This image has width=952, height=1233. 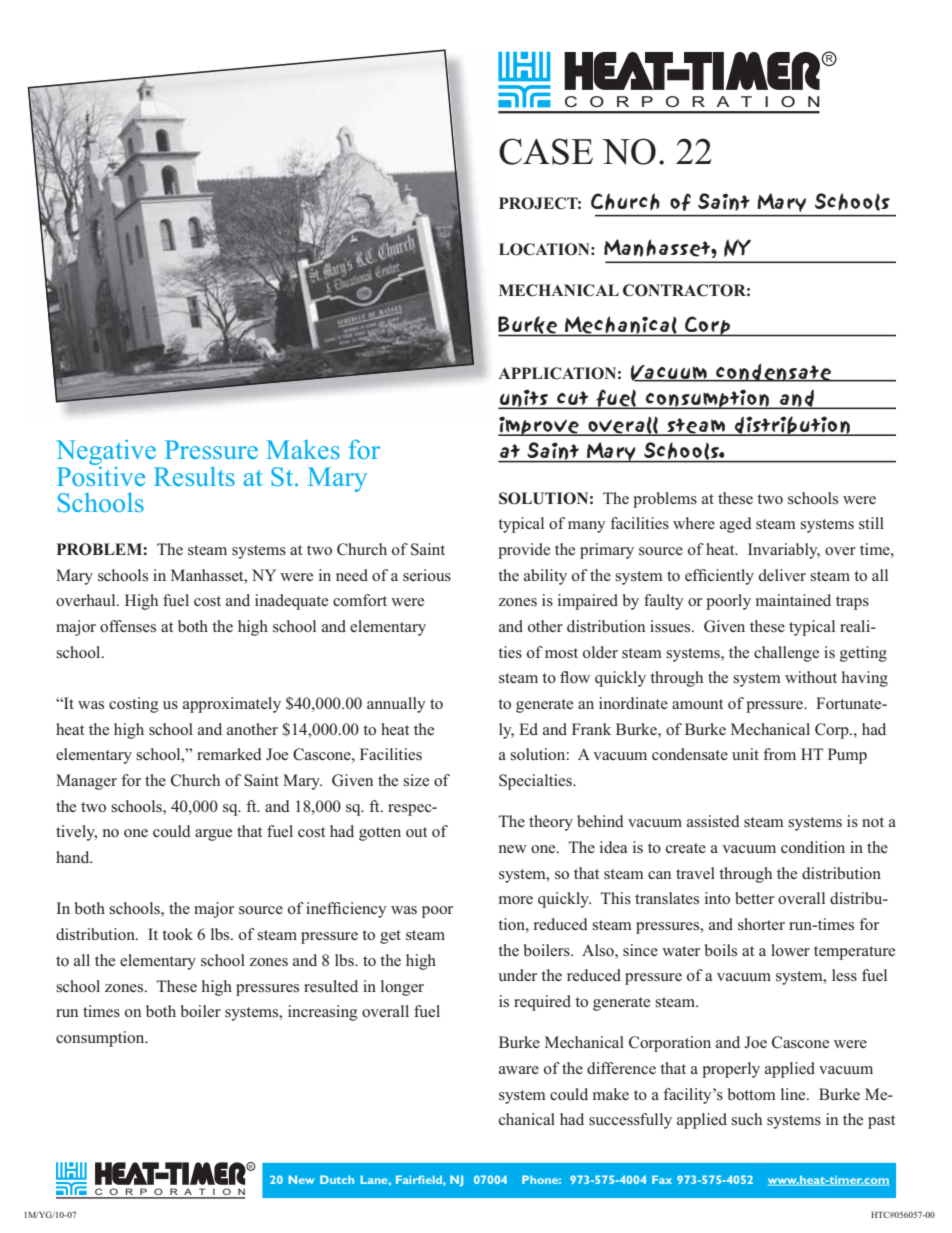 I want to click on CASE, so click(x=546, y=151).
